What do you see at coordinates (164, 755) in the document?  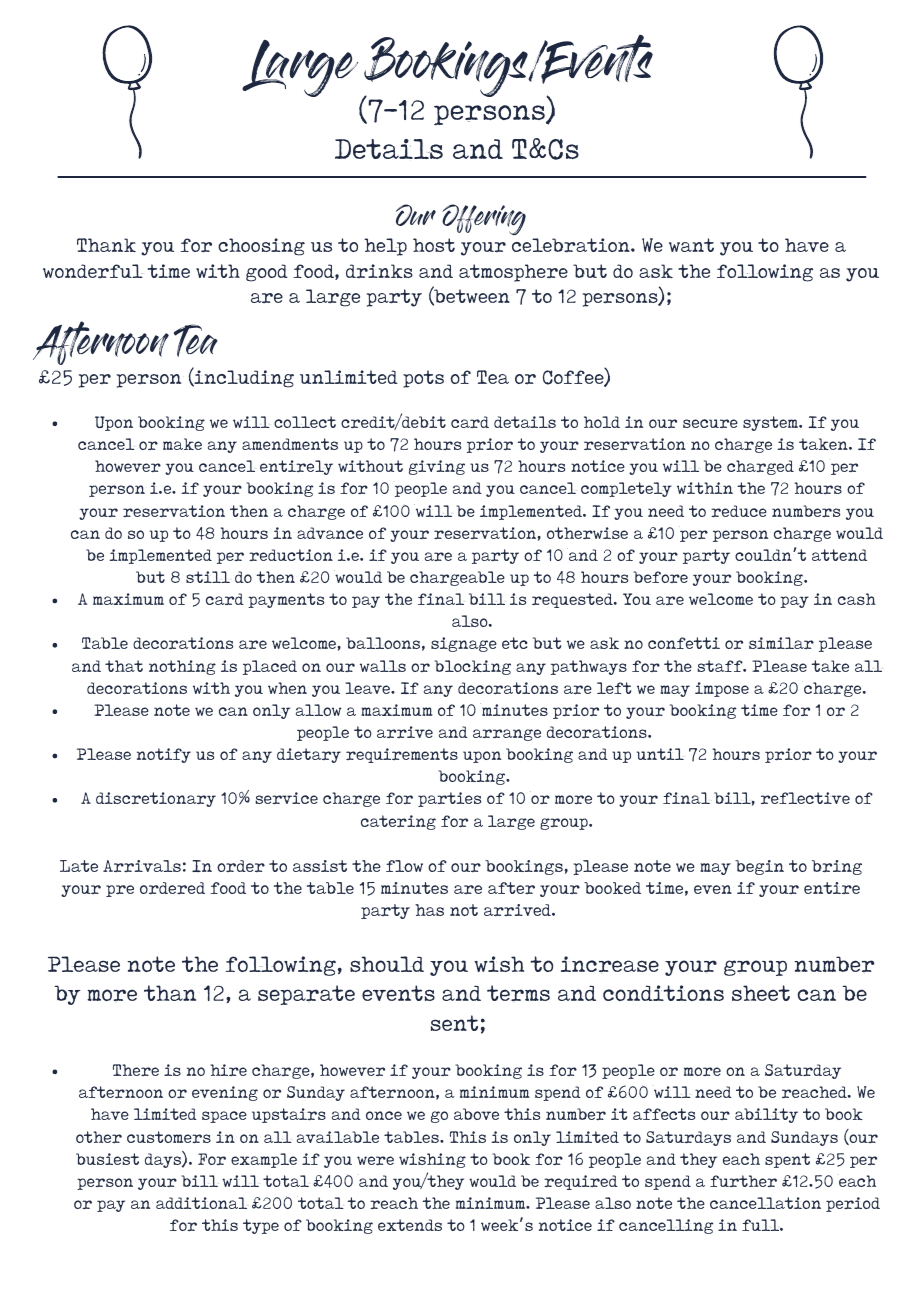 I see `notify` at bounding box center [164, 755].
